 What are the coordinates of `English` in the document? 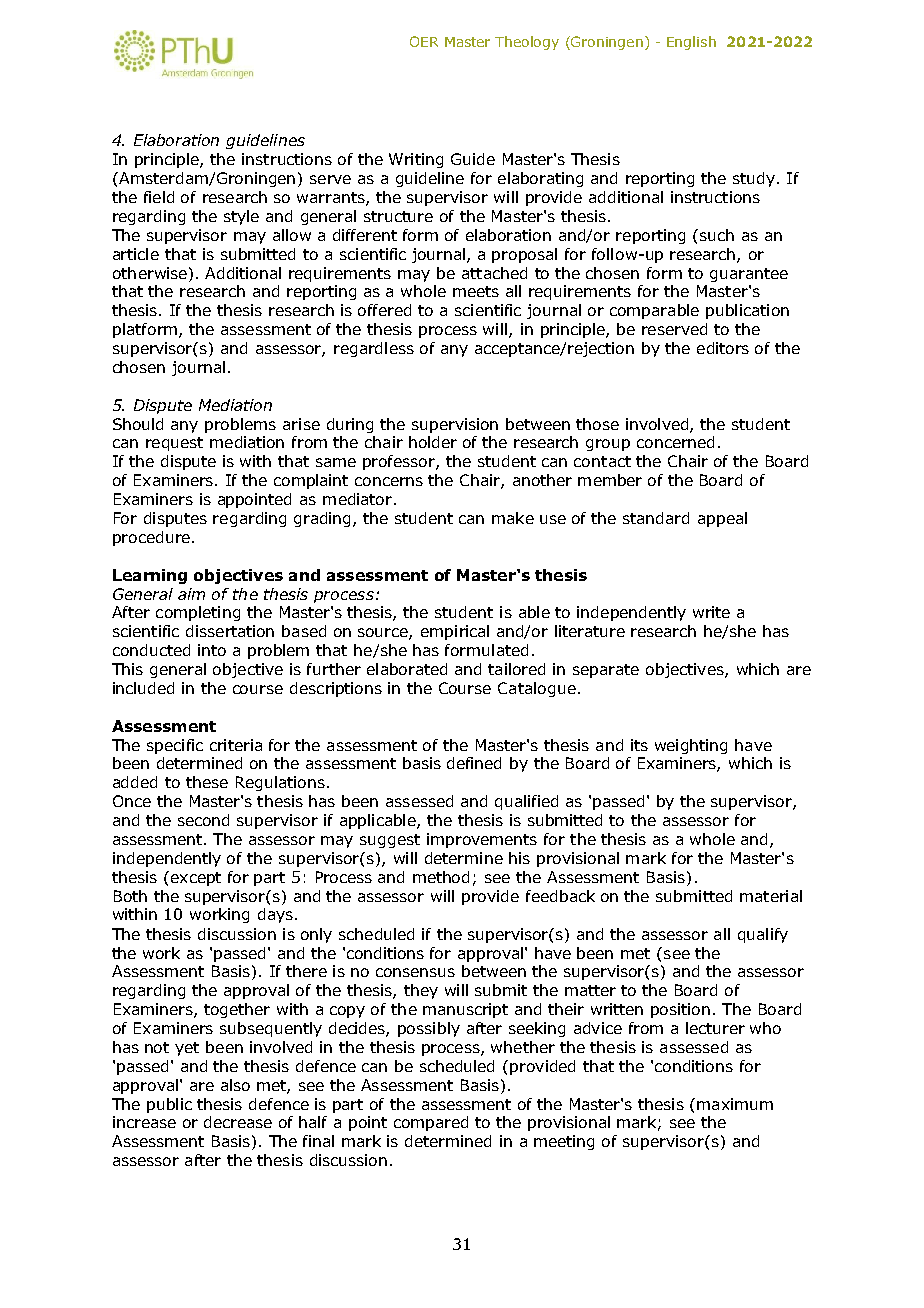 It's located at (691, 43).
